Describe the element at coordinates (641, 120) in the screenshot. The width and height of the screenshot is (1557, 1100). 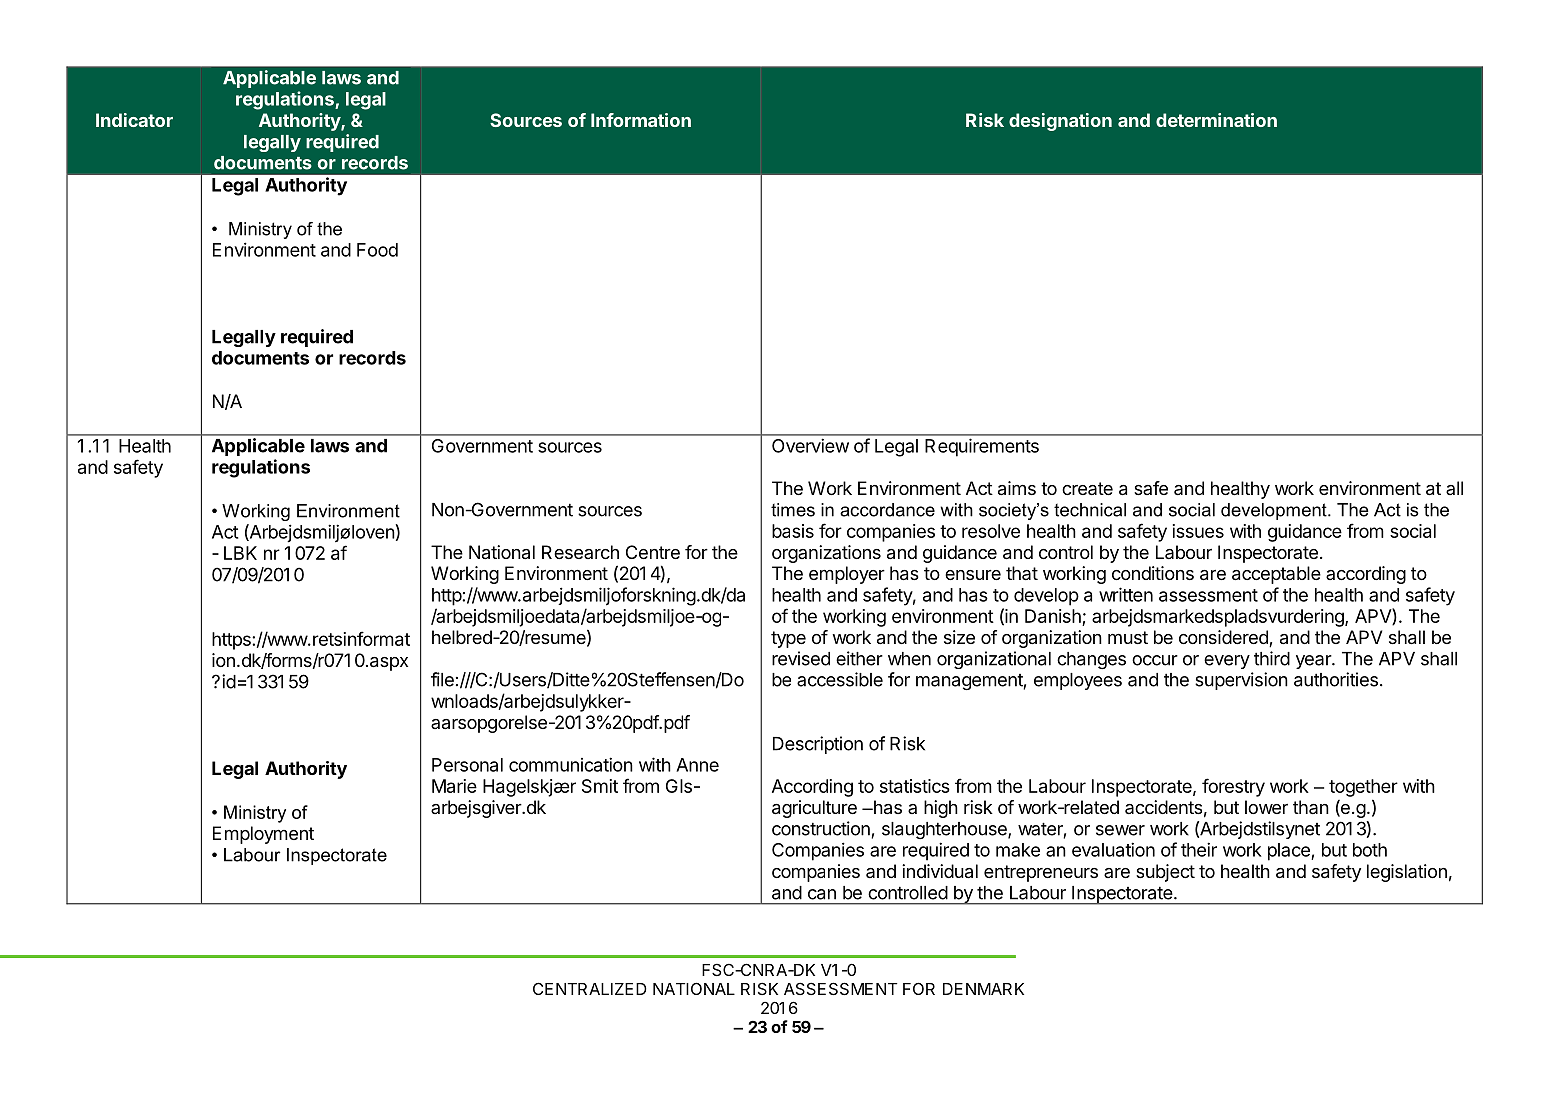
I see `Information` at that location.
